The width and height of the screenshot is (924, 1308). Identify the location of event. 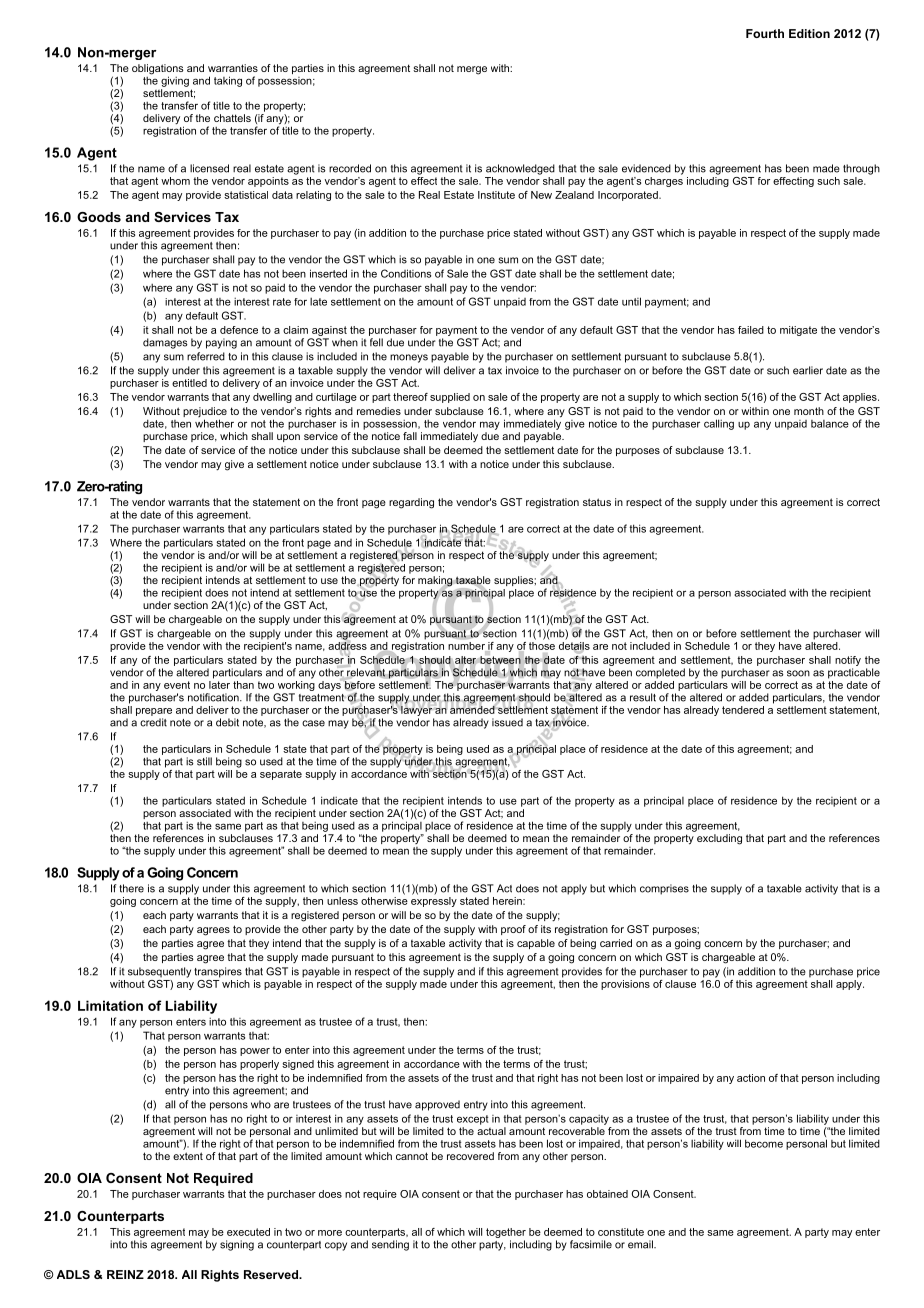
(177, 685).
